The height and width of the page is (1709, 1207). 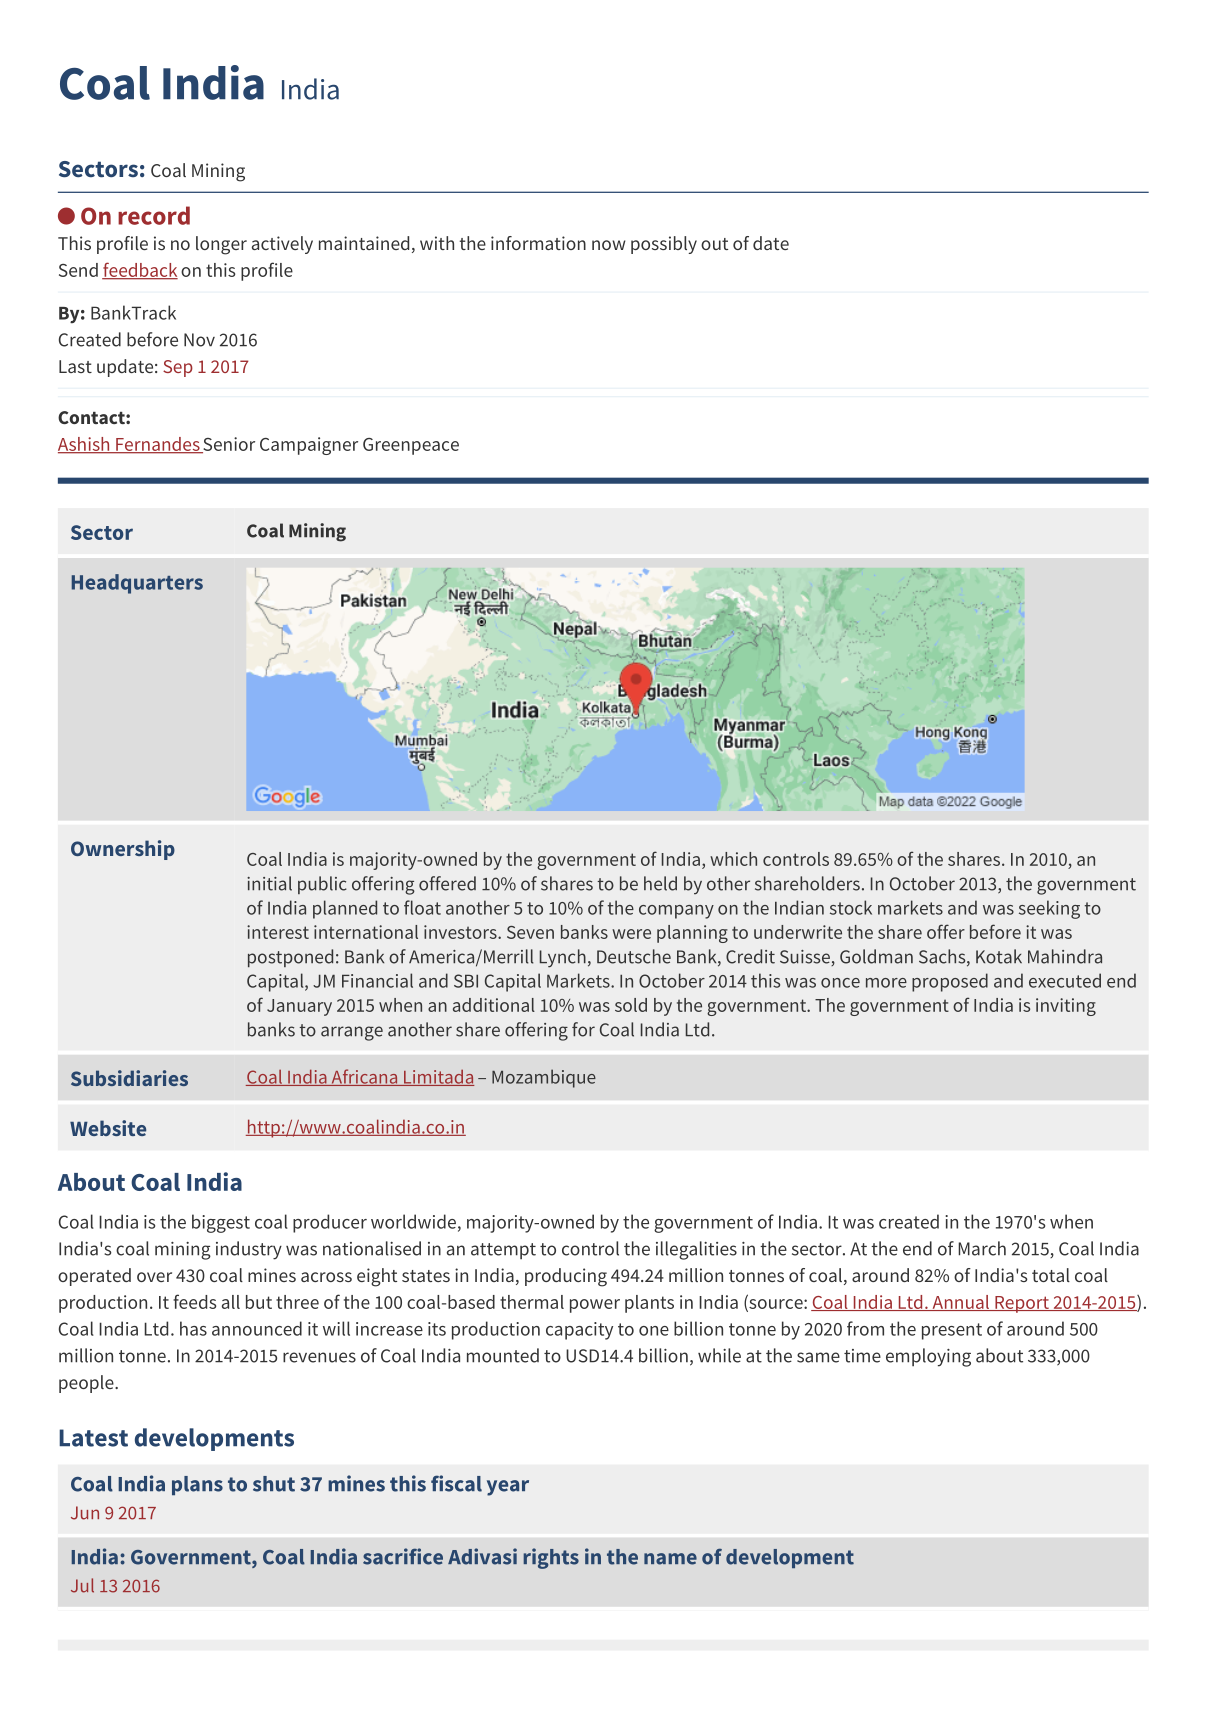 I want to click on possibly, so click(x=664, y=245).
